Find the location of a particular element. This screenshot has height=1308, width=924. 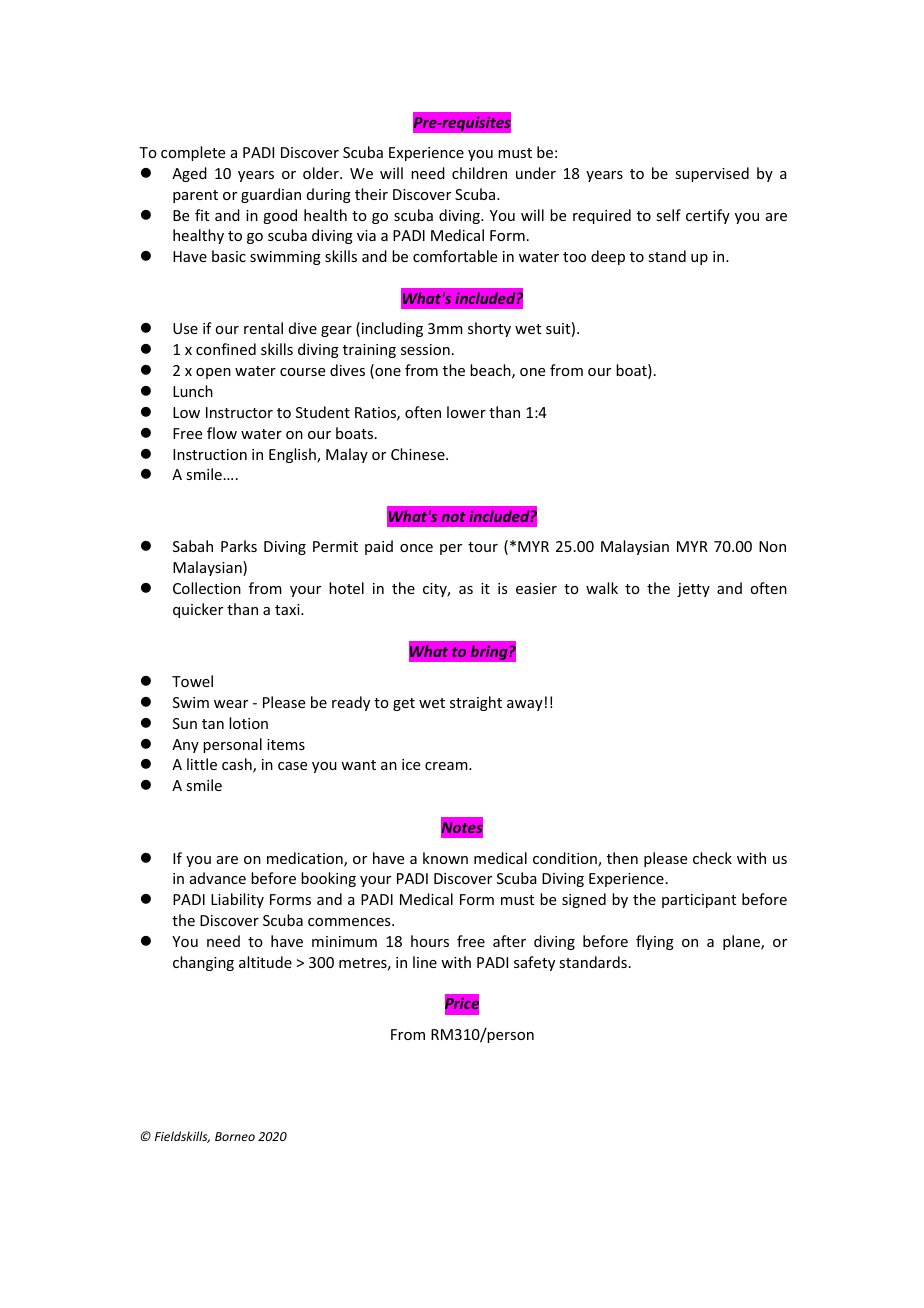

English is located at coordinates (293, 455).
